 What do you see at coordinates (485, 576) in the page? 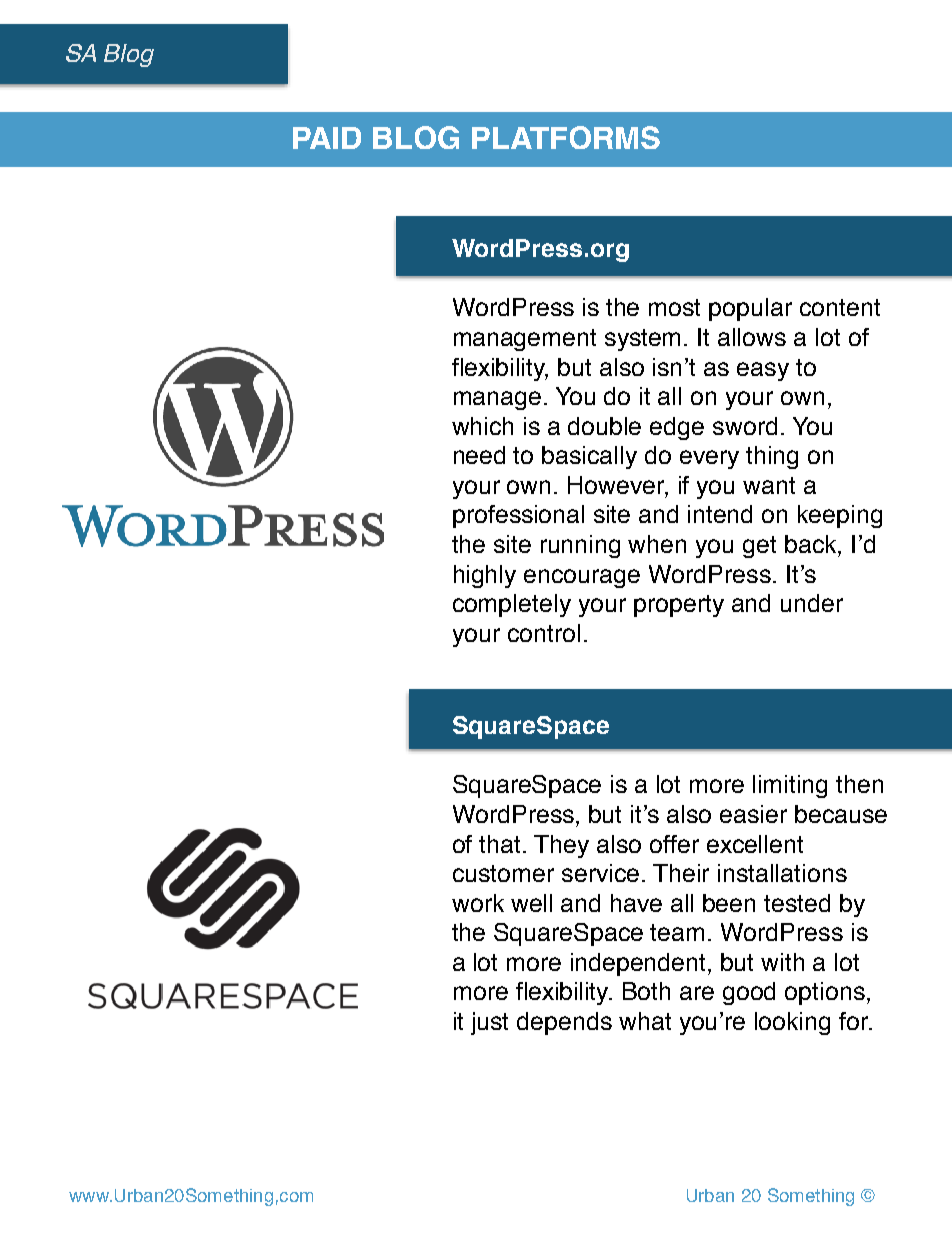
I see `highly` at bounding box center [485, 576].
